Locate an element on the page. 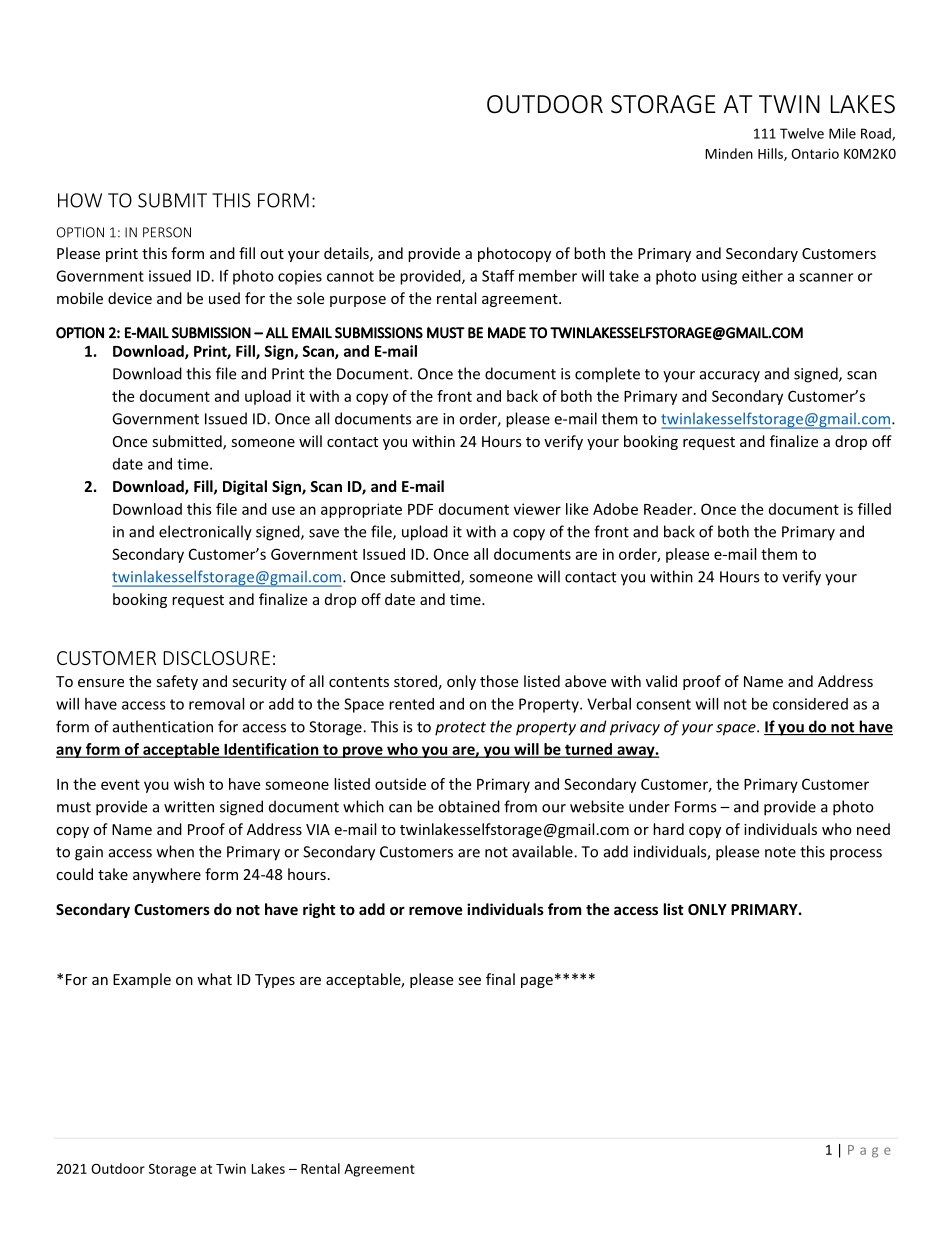  Digital is located at coordinates (245, 487).
